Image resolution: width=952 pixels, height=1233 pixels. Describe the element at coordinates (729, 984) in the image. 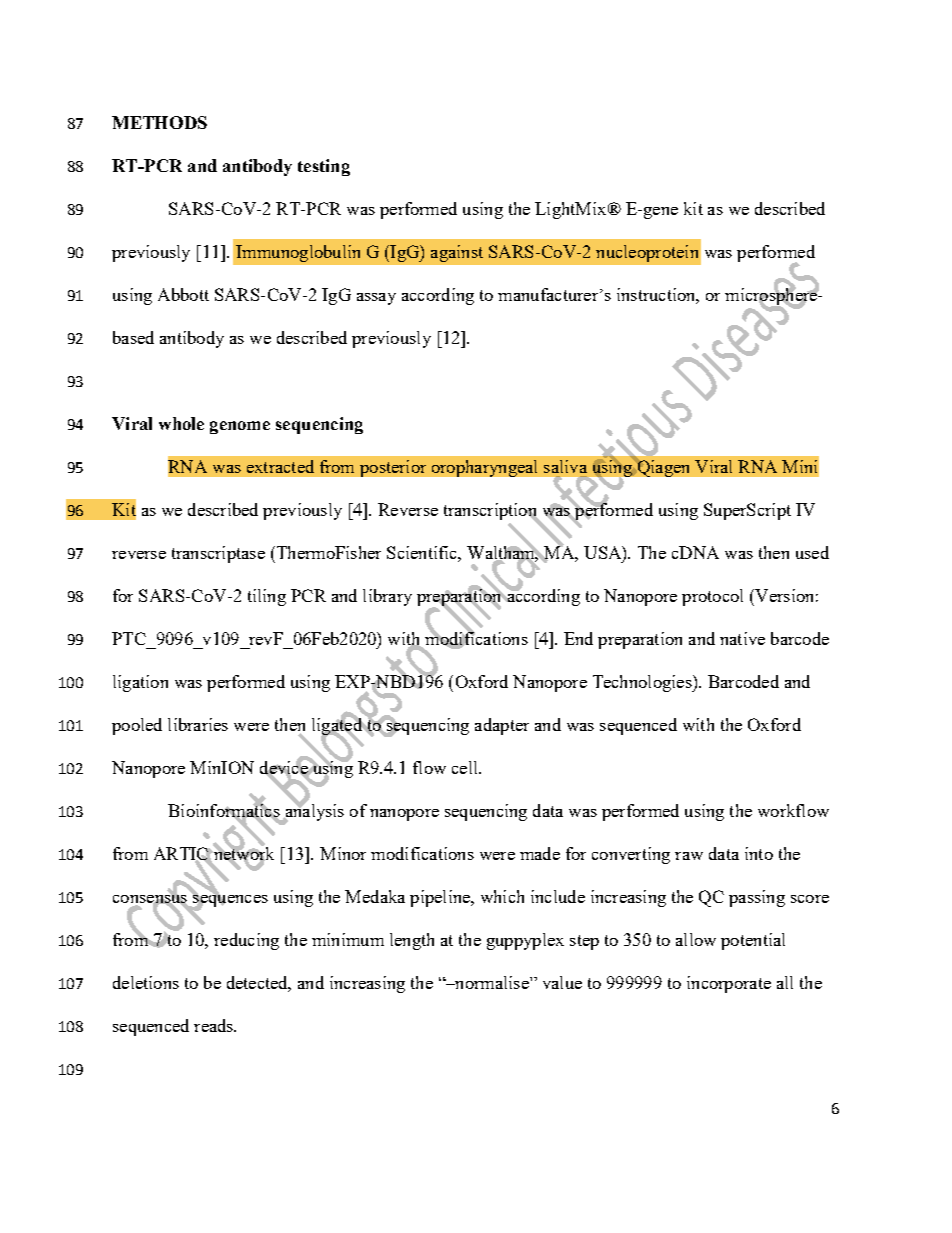

I see `incorporate` at that location.
